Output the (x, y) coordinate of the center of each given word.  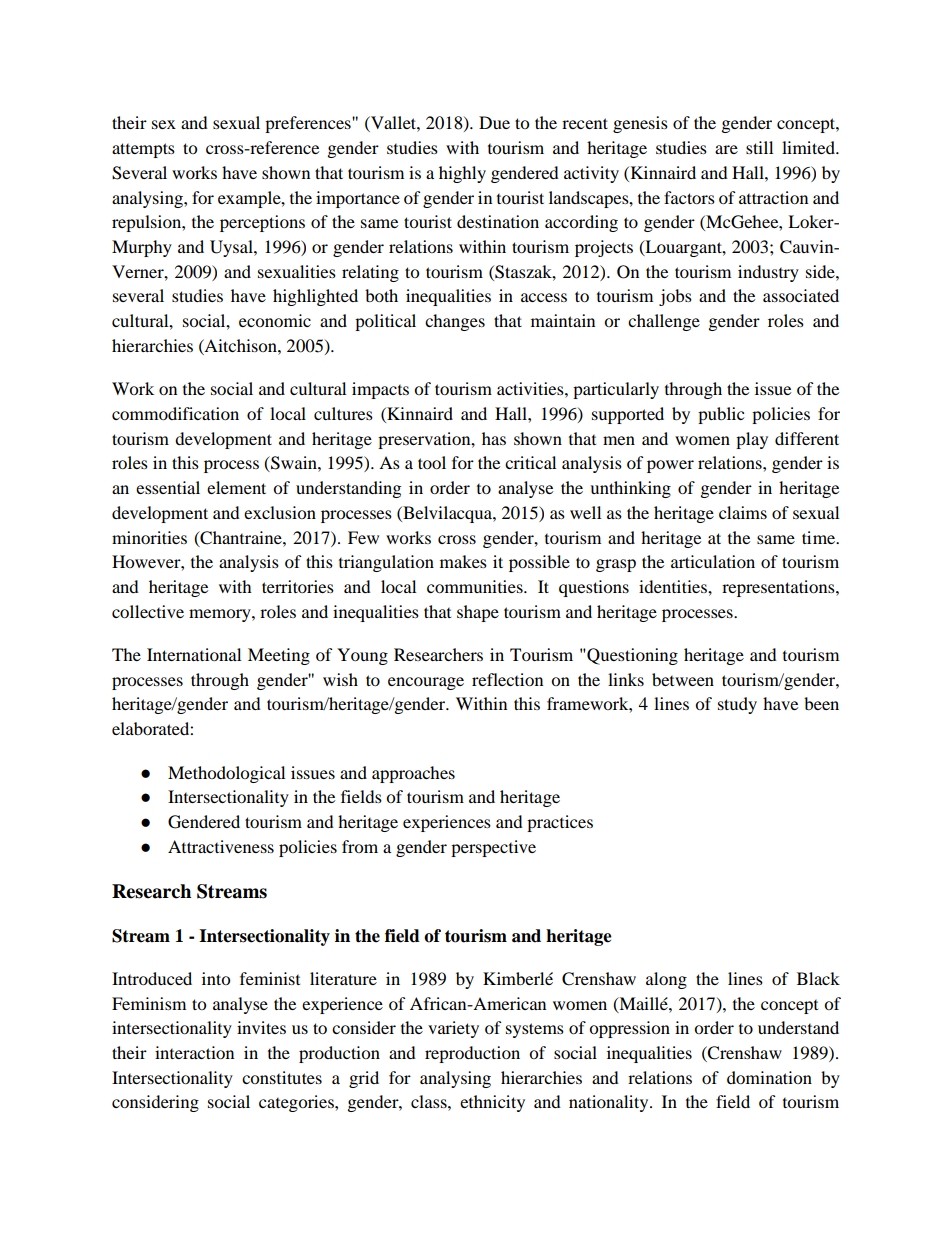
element (236, 487)
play (752, 440)
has (494, 438)
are (726, 149)
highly (462, 174)
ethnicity (492, 1103)
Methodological (226, 774)
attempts (143, 150)
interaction (194, 1052)
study (737, 705)
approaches (413, 774)
